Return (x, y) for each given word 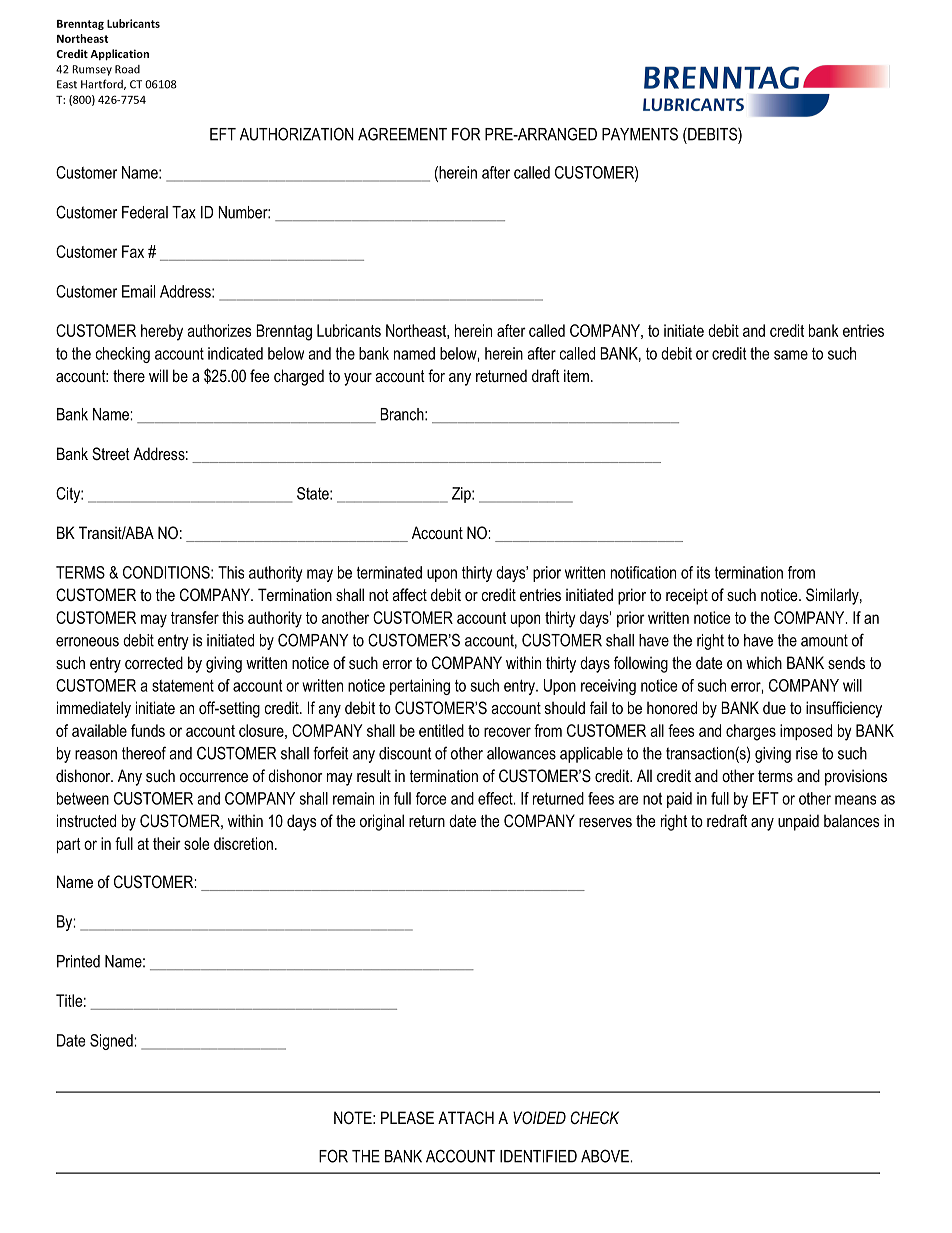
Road (127, 69)
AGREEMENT (402, 134)
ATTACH (466, 1117)
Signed (112, 1042)
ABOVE (606, 1156)
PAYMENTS (640, 134)
